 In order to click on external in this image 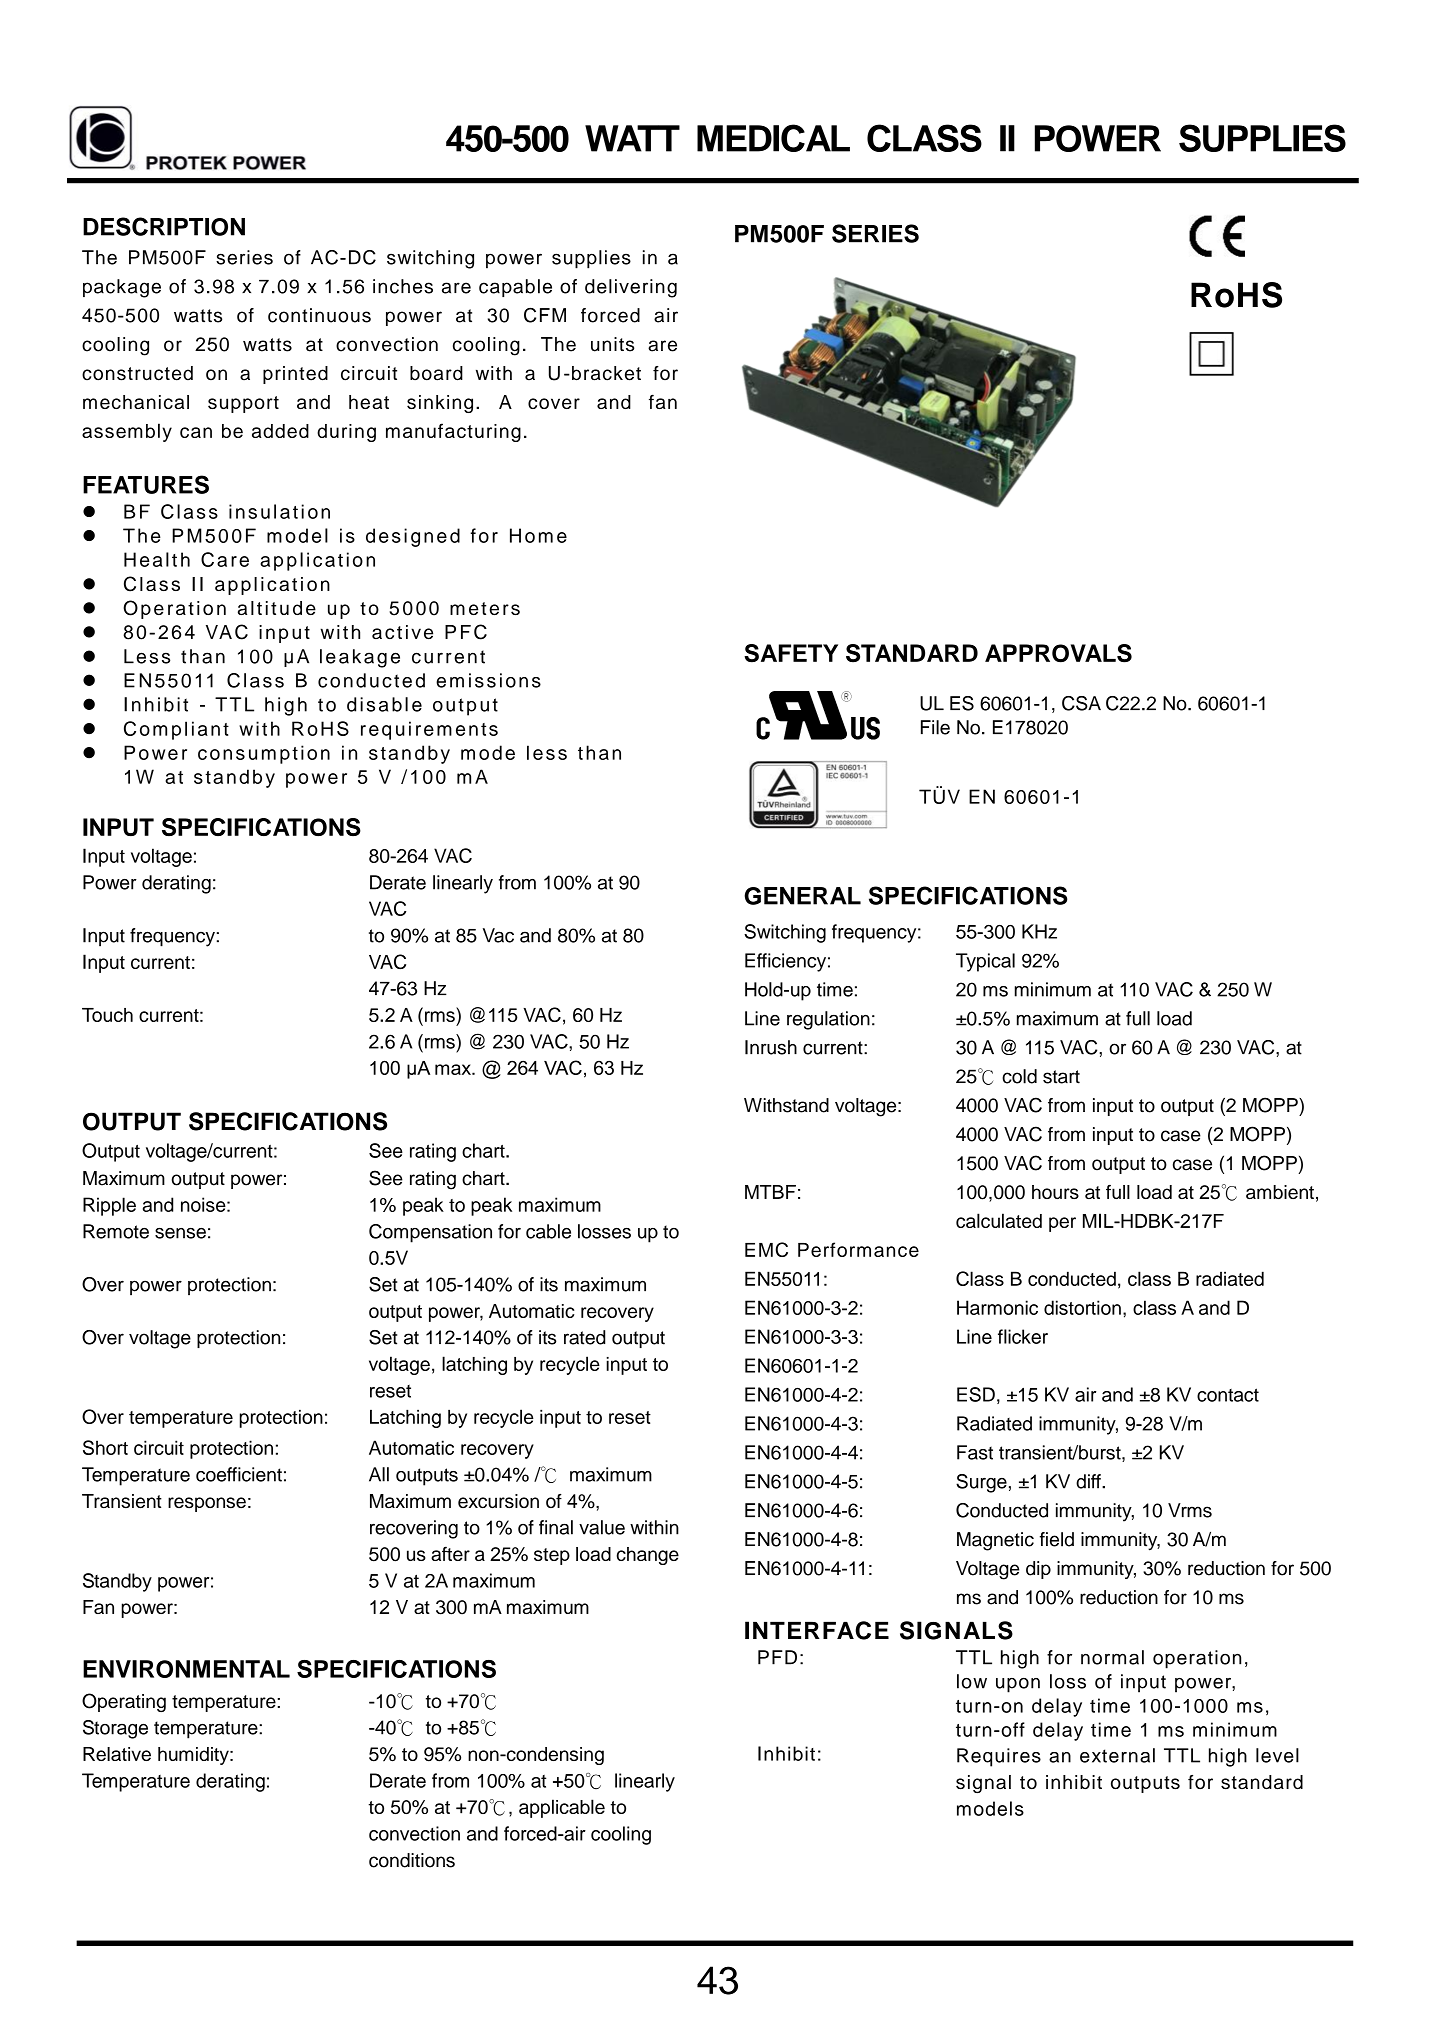, I will do `click(1117, 1755)`.
